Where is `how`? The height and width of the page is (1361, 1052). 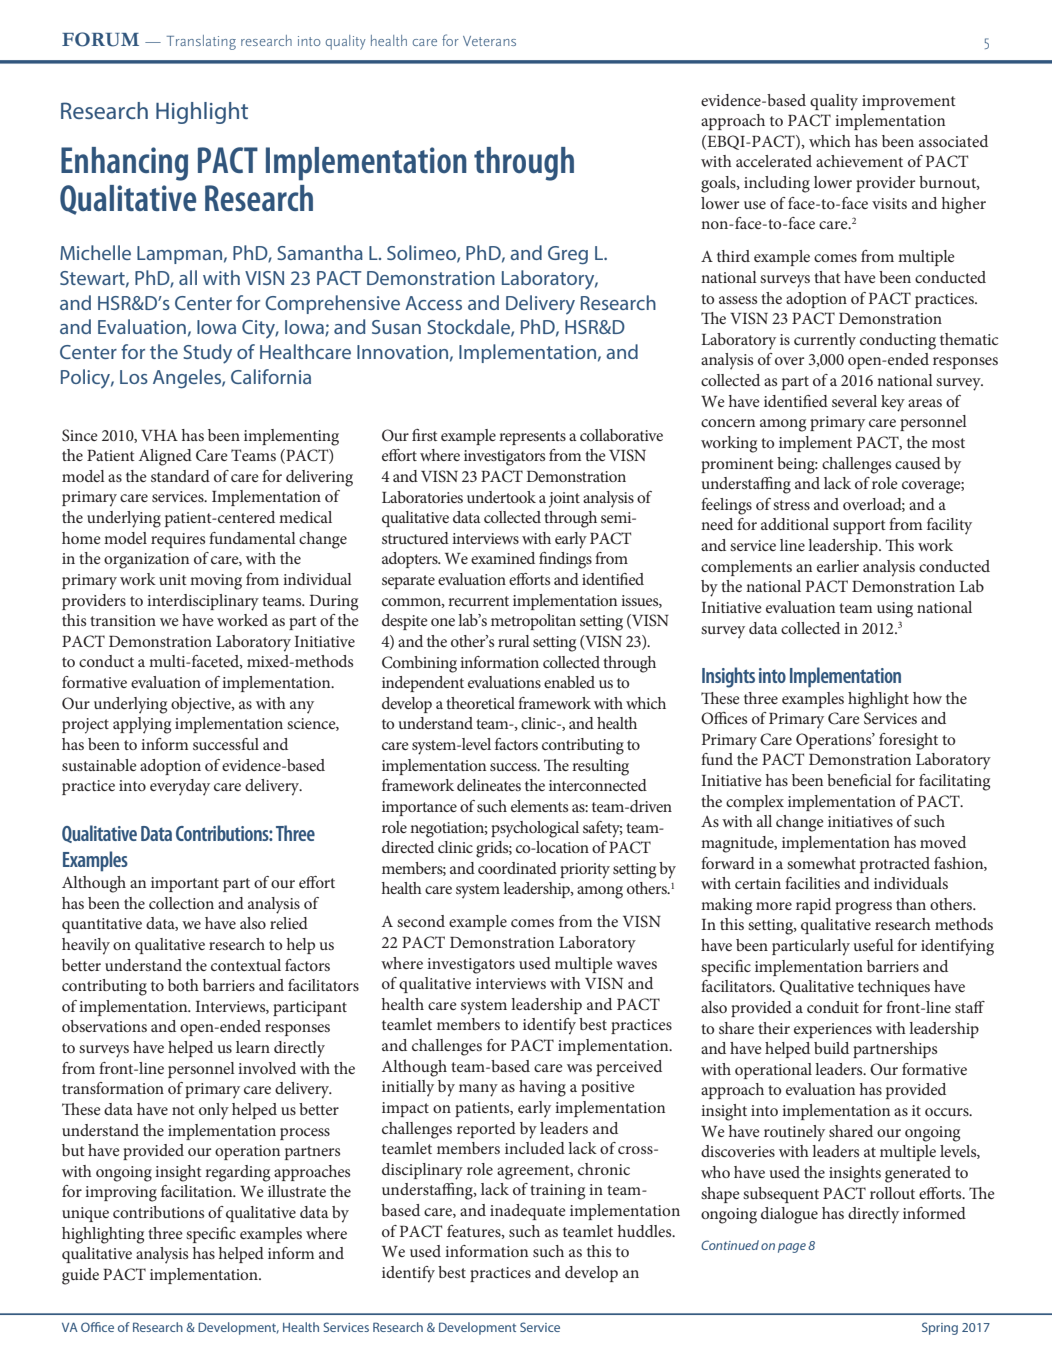 how is located at coordinates (927, 698).
